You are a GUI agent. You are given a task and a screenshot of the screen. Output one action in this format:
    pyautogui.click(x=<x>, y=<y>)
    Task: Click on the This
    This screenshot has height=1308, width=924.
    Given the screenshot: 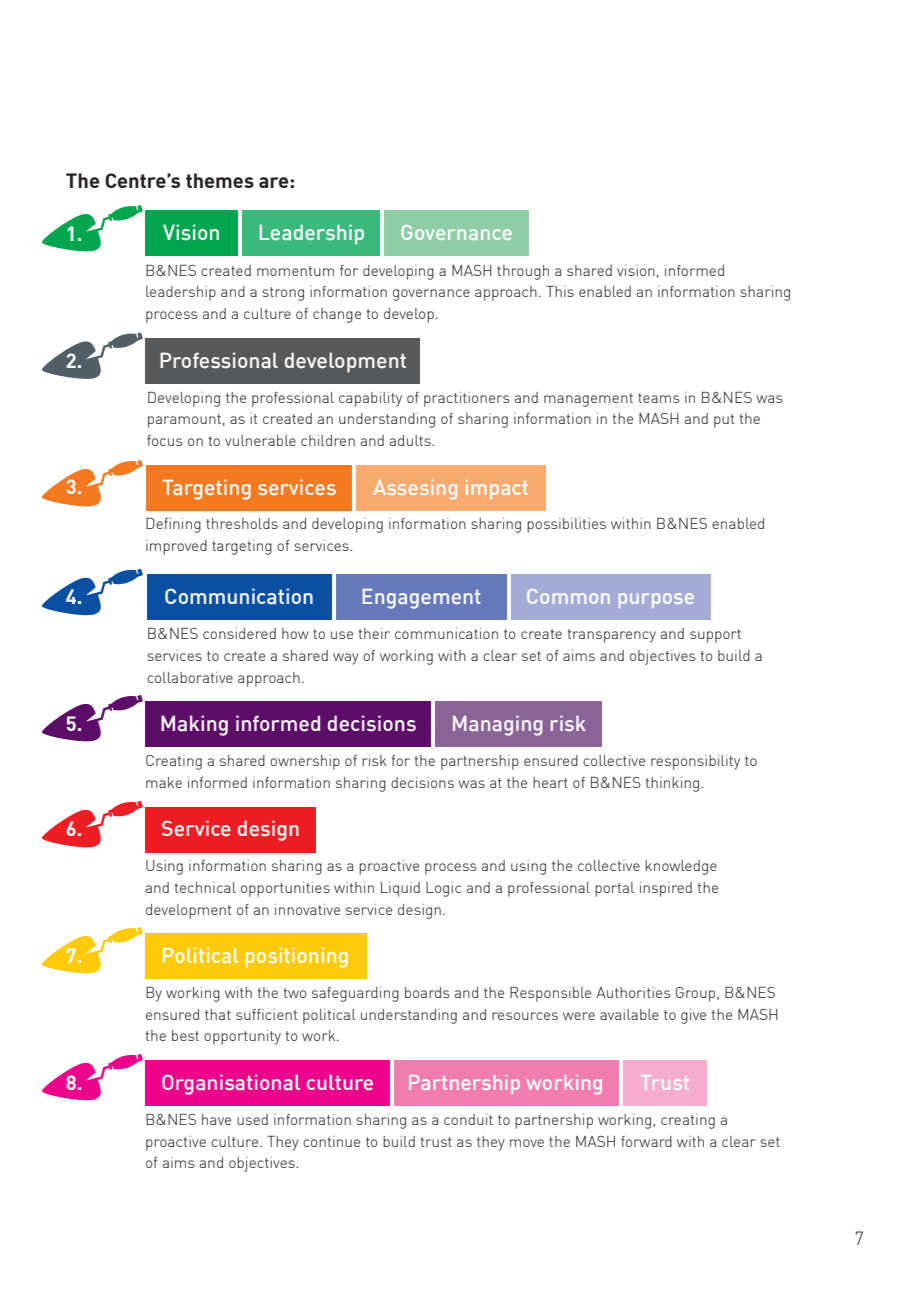 What is the action you would take?
    pyautogui.click(x=560, y=291)
